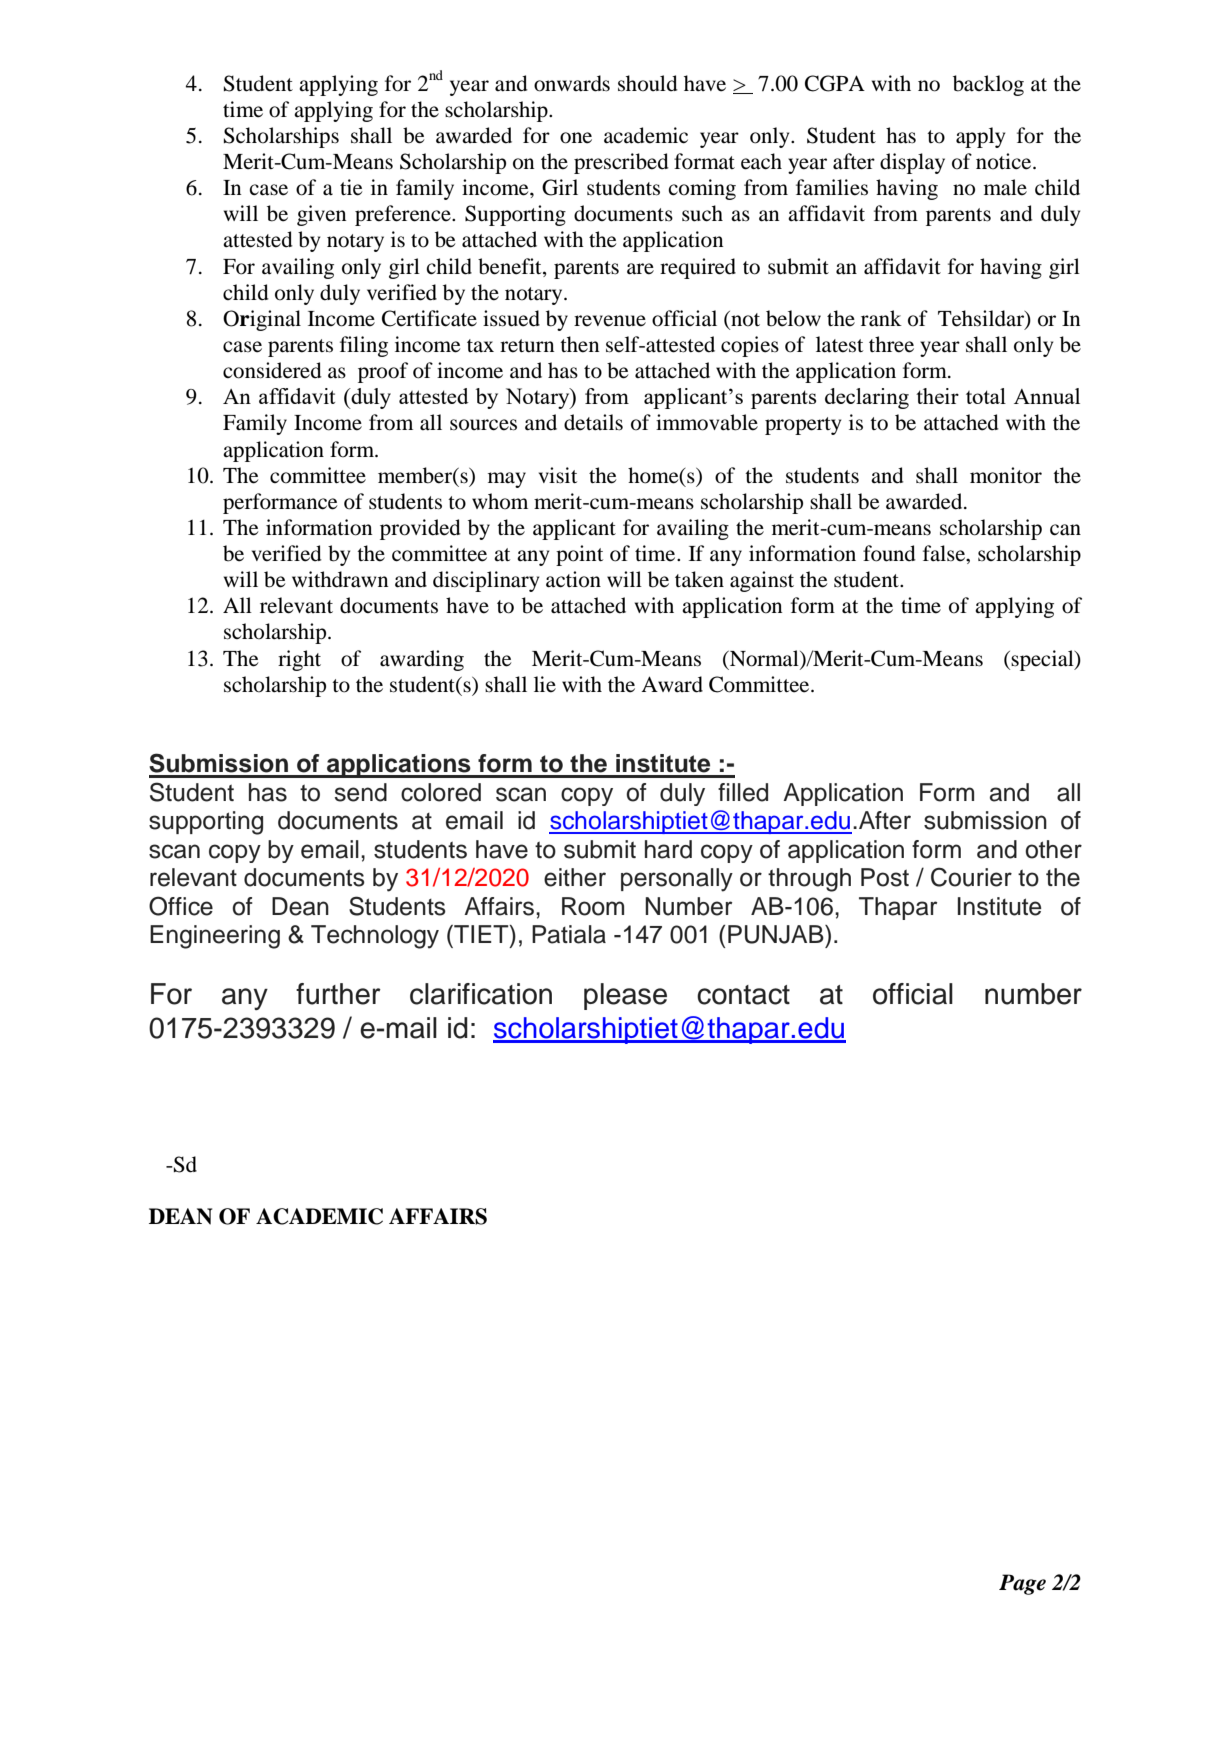  Describe the element at coordinates (625, 996) in the document. I see `please` at that location.
